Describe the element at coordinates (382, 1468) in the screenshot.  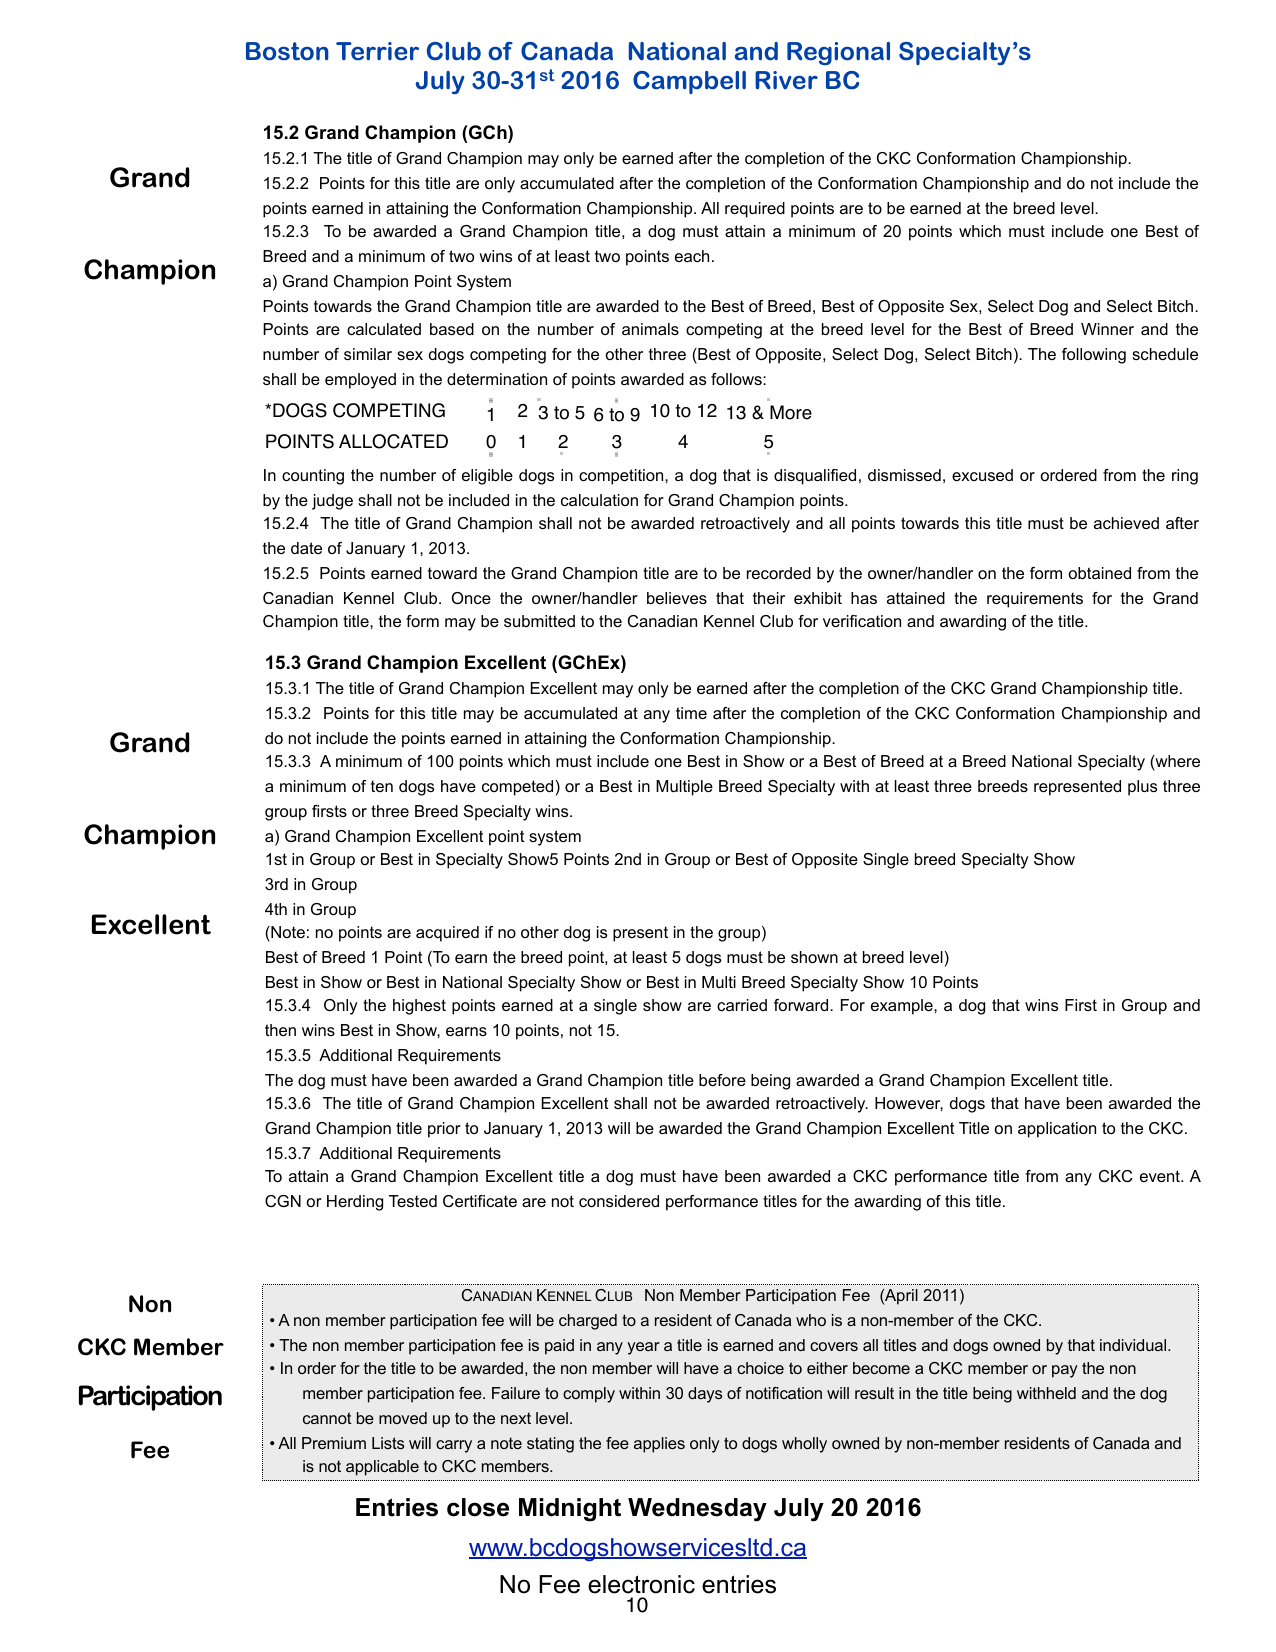
I see `applicable` at that location.
